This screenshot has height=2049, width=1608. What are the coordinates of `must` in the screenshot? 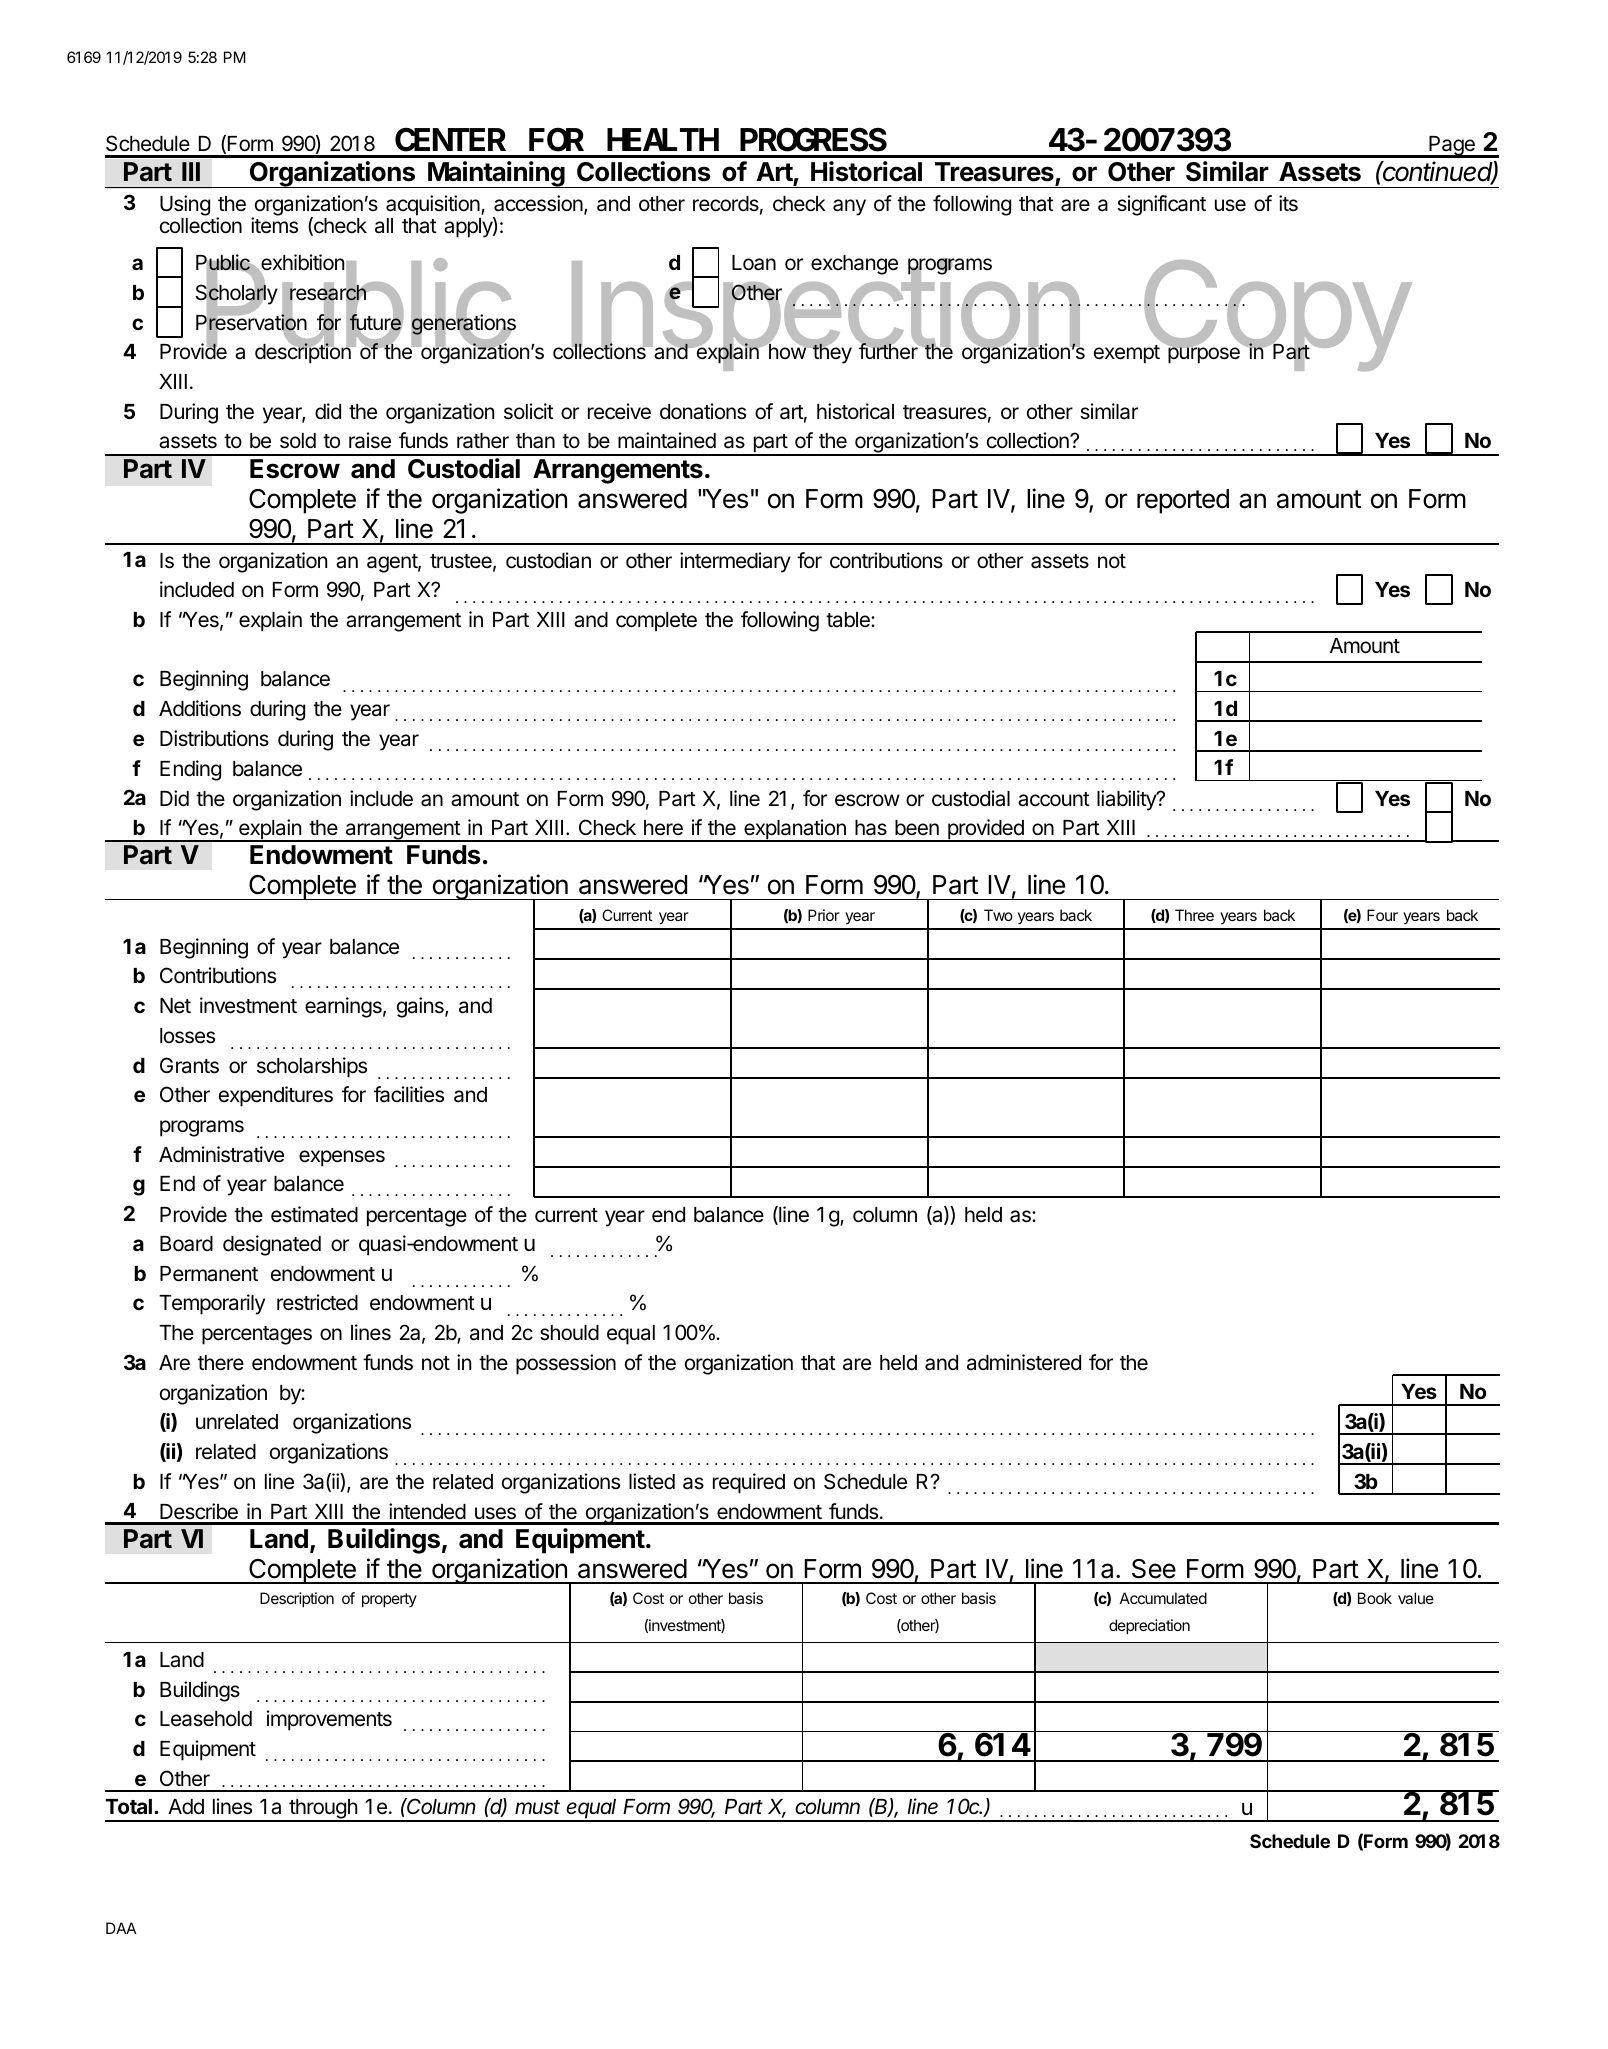 It's located at (537, 1807).
